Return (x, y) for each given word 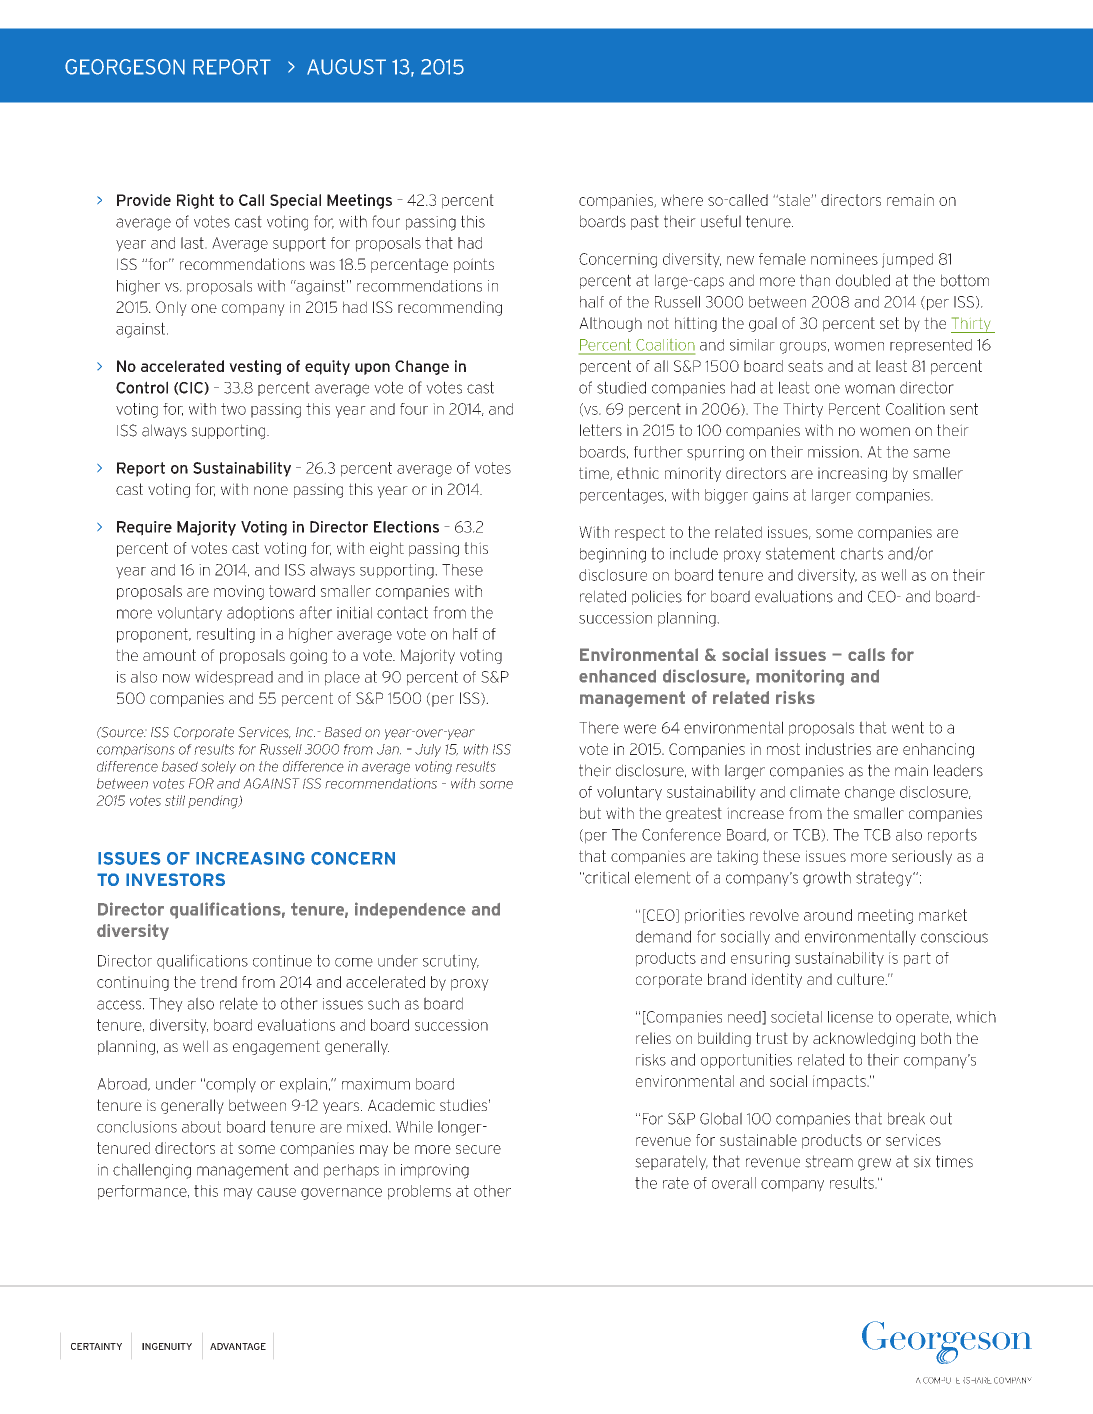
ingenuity (167, 1346)
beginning (613, 555)
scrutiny (451, 962)
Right (195, 201)
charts (862, 553)
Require (144, 528)
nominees (844, 259)
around (828, 915)
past (645, 222)
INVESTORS (175, 879)
